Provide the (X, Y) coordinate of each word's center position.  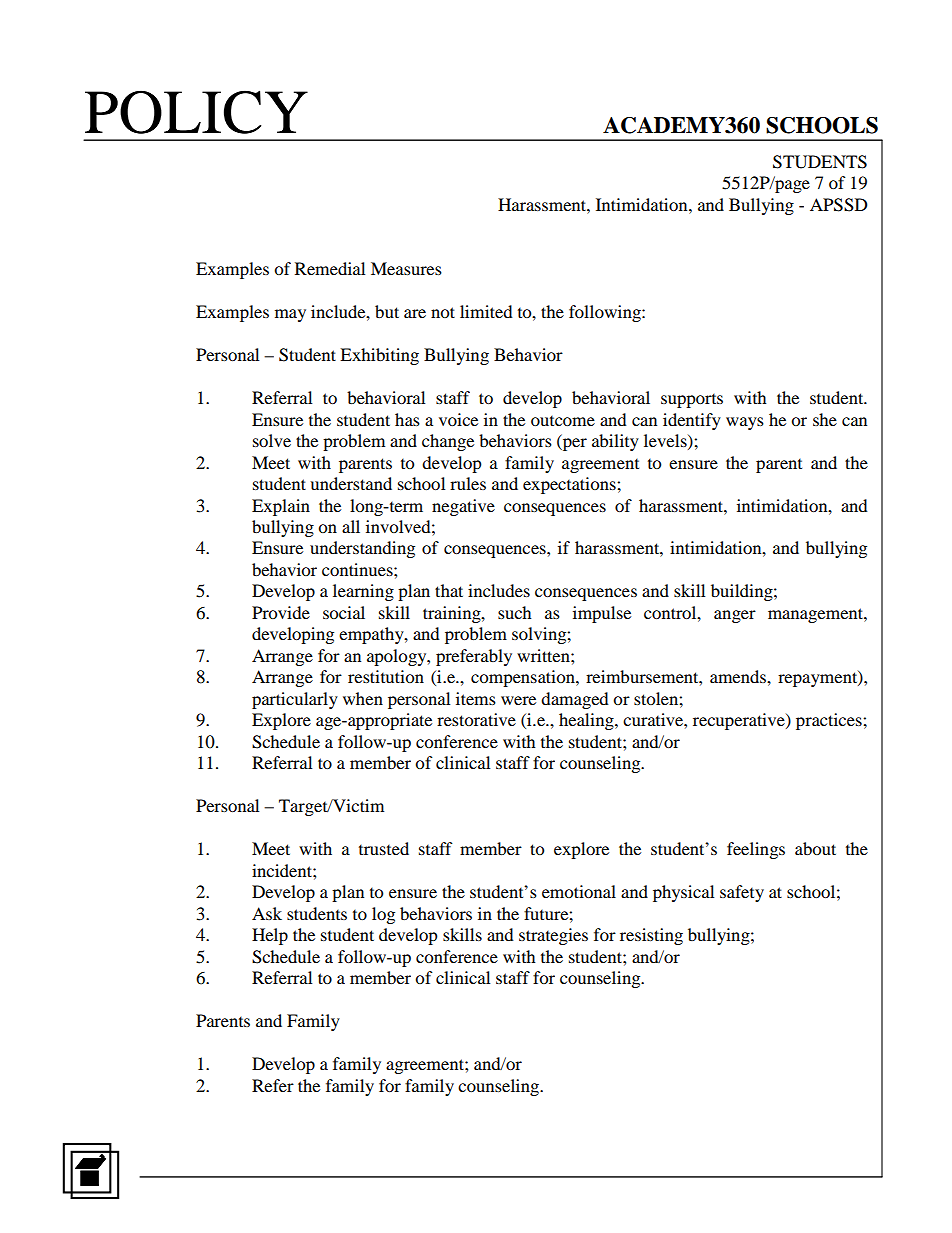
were (518, 700)
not (443, 312)
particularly (295, 700)
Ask (267, 913)
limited (486, 311)
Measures (406, 268)
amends (739, 676)
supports (692, 401)
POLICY (196, 112)
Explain (281, 507)
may (290, 315)
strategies (553, 936)
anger (735, 616)
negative (463, 507)
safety (742, 893)
